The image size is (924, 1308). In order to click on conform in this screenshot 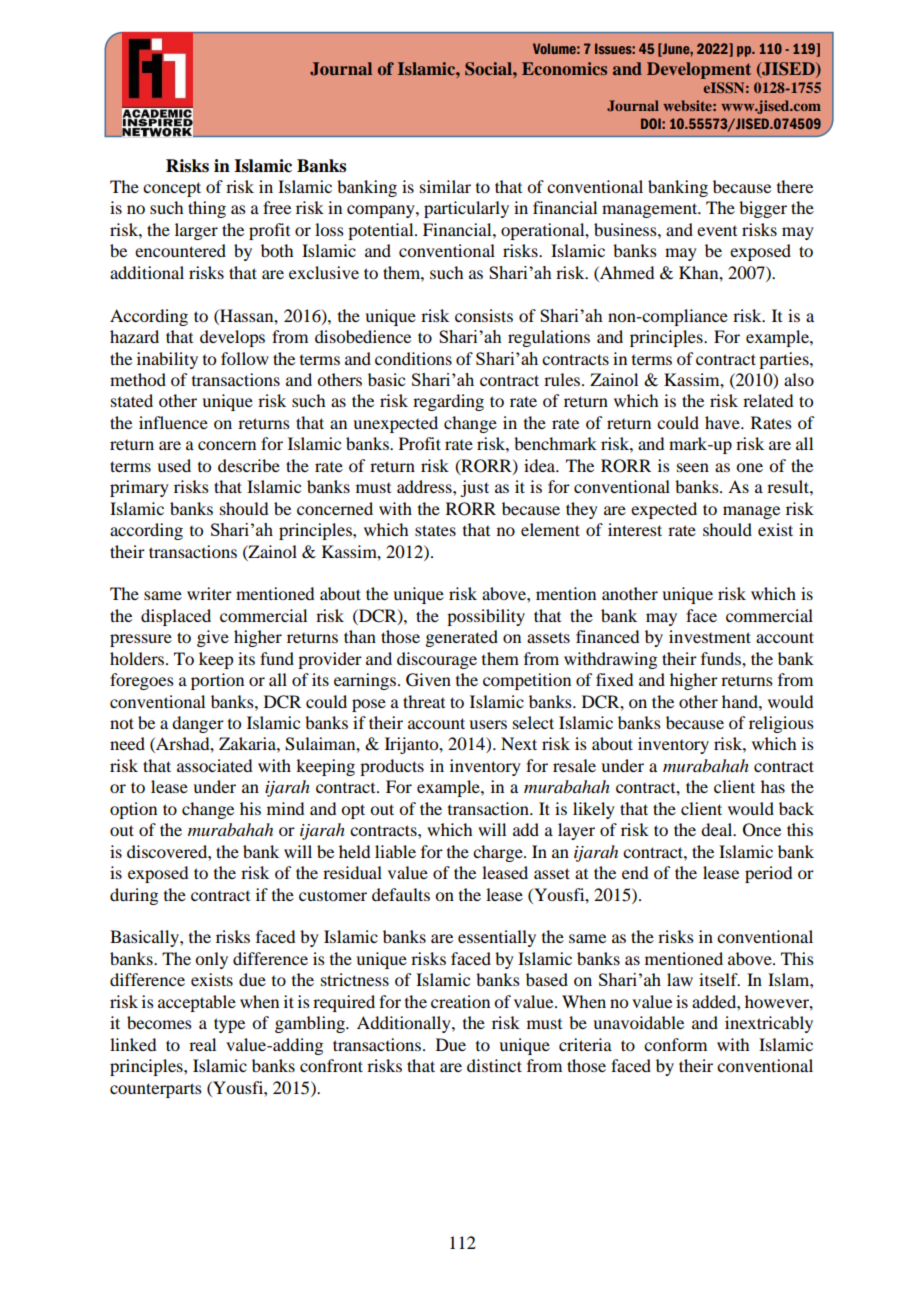, I will do `click(675, 1044)`.
